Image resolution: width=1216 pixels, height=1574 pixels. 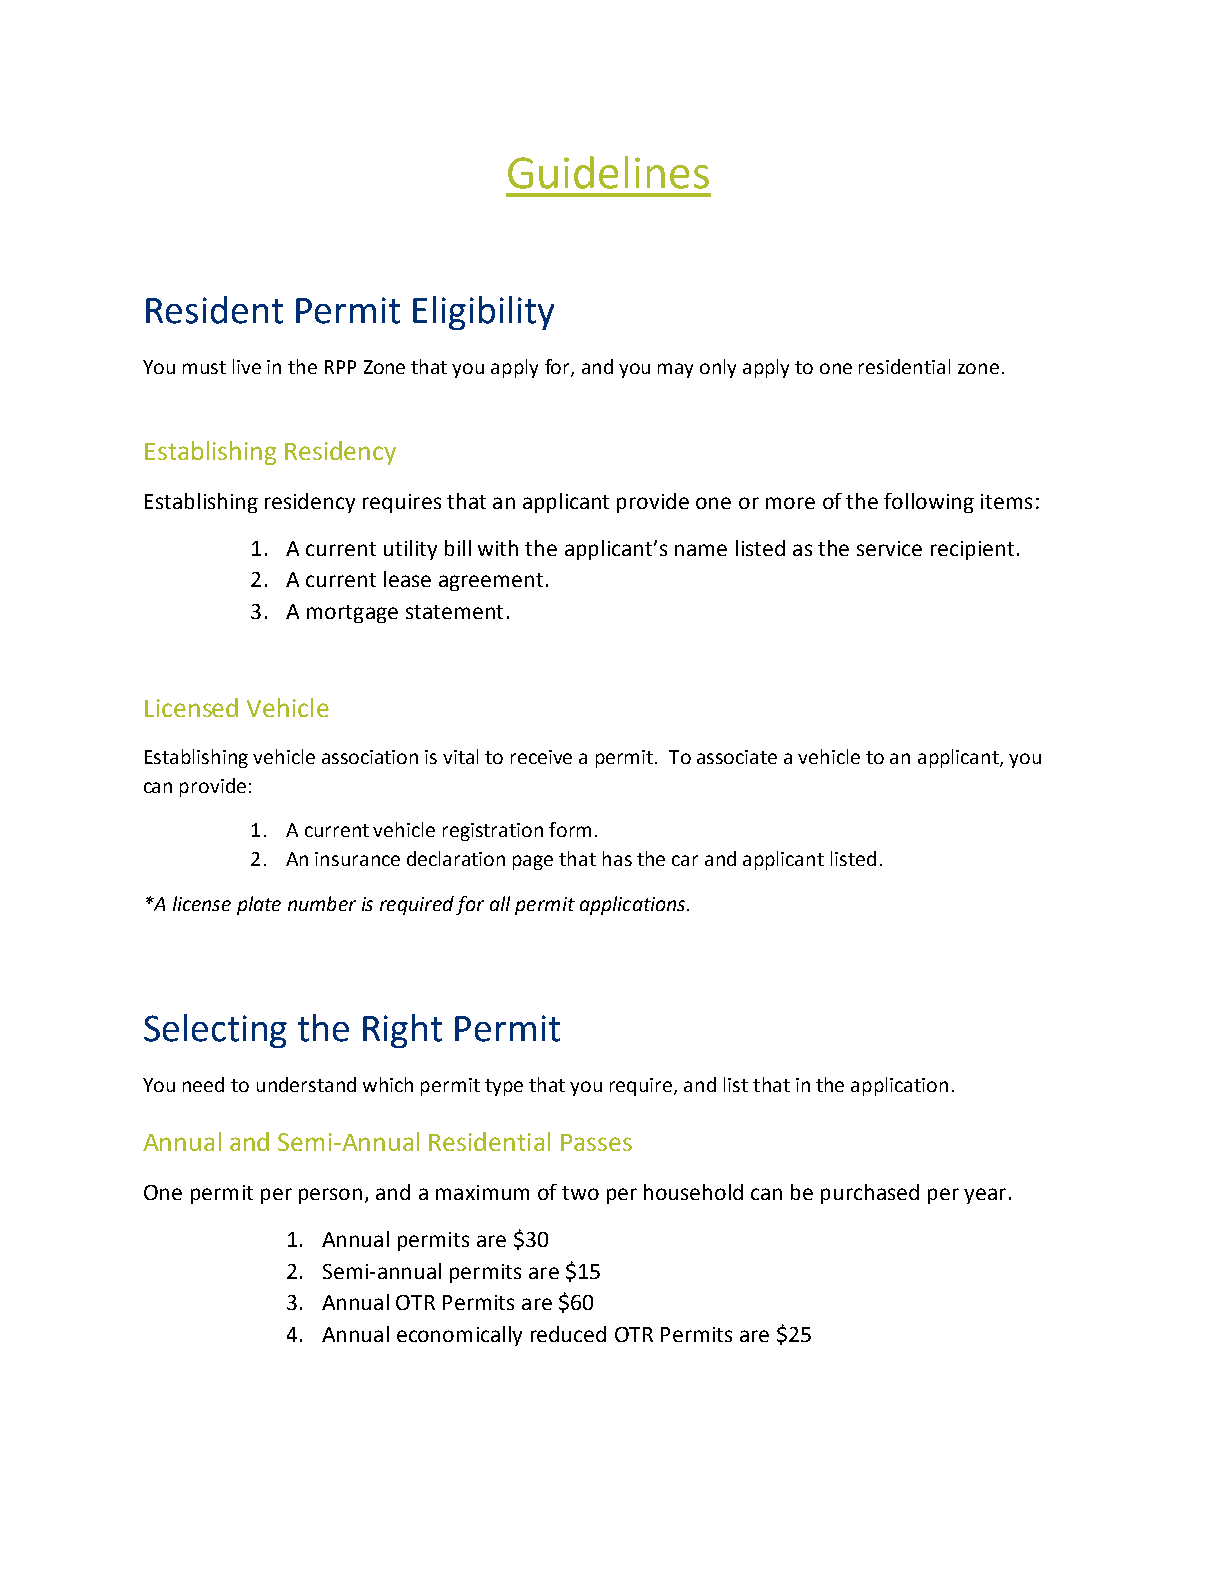 I want to click on utility, so click(x=410, y=550).
